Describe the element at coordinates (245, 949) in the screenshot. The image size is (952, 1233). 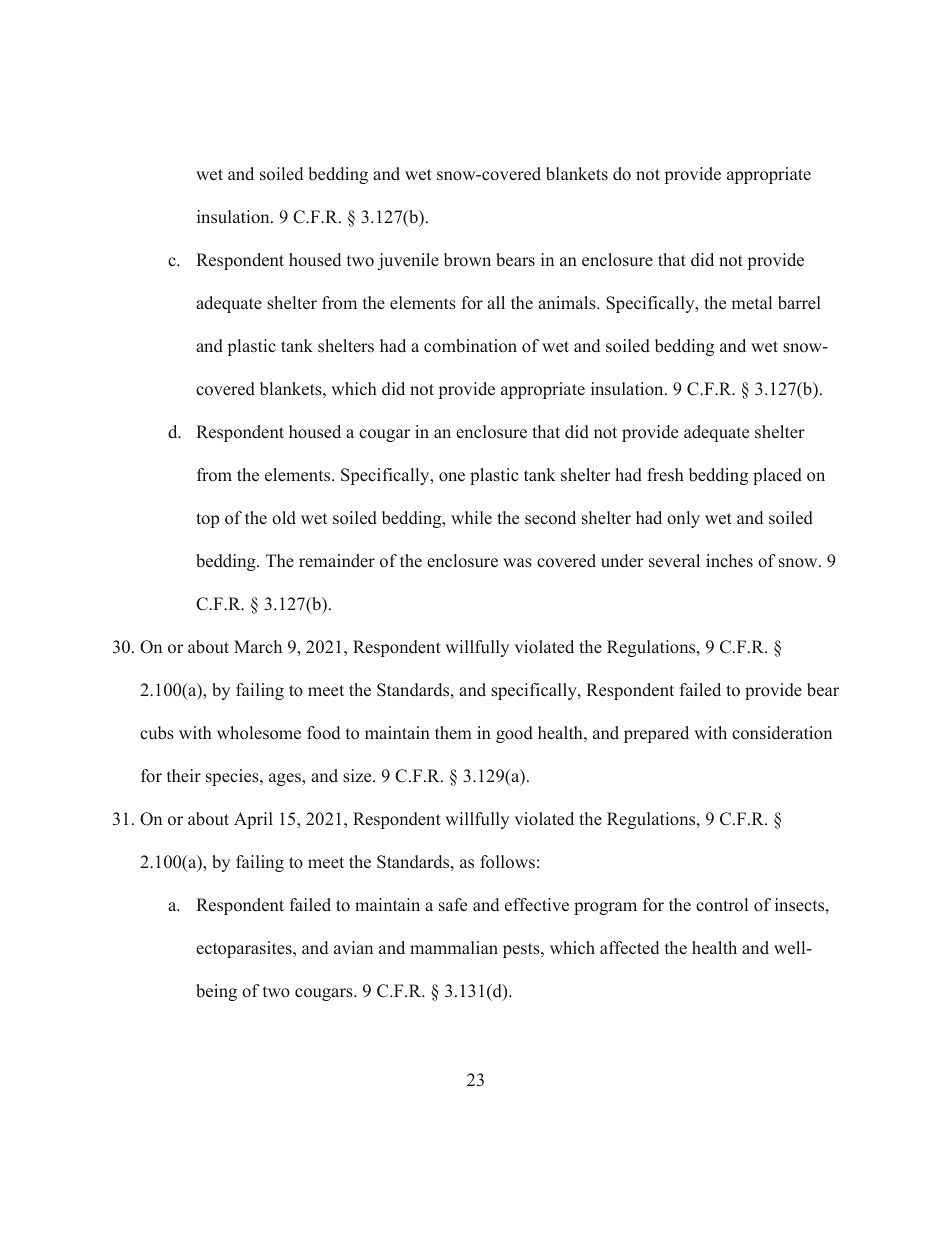
I see `ectoparasites` at that location.
